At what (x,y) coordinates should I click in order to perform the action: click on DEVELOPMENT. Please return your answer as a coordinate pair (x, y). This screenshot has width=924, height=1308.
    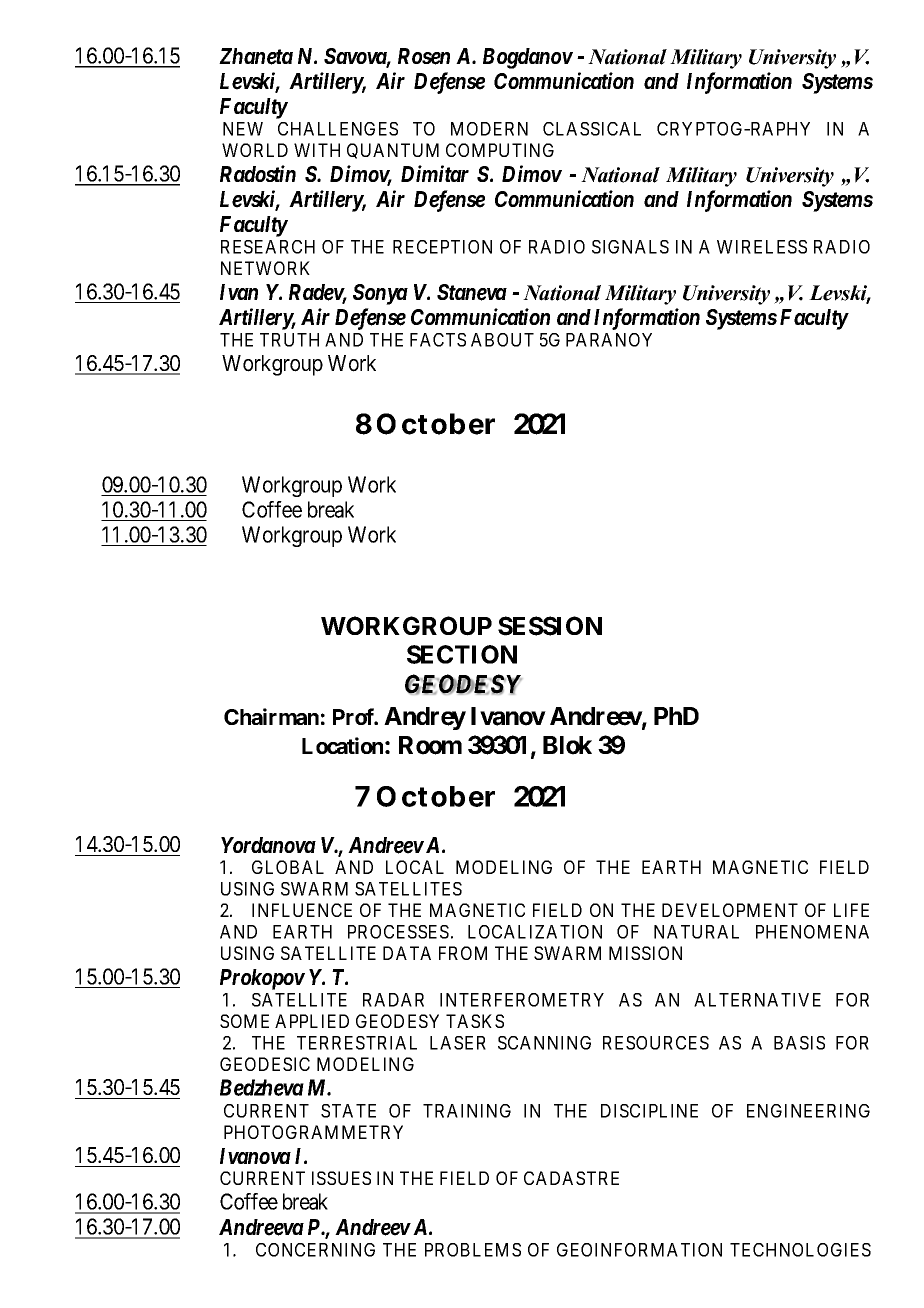
    Looking at the image, I should click on (730, 910).
